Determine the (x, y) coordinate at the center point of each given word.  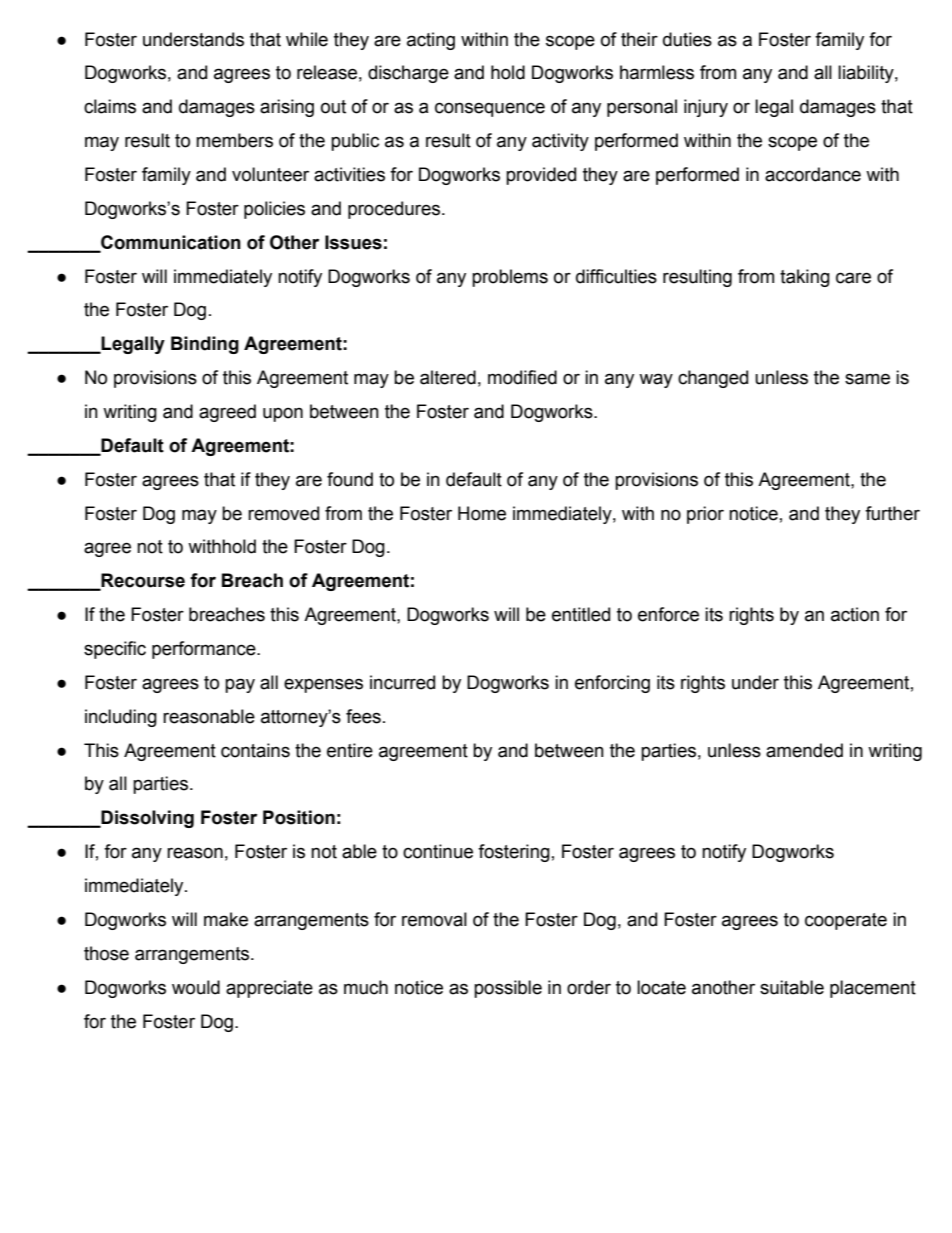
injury (706, 108)
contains (255, 750)
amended (804, 750)
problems (510, 278)
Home (482, 513)
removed (283, 513)
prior (705, 515)
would (196, 987)
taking (805, 278)
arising (287, 108)
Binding (205, 345)
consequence (490, 109)
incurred (402, 682)
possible (508, 989)
